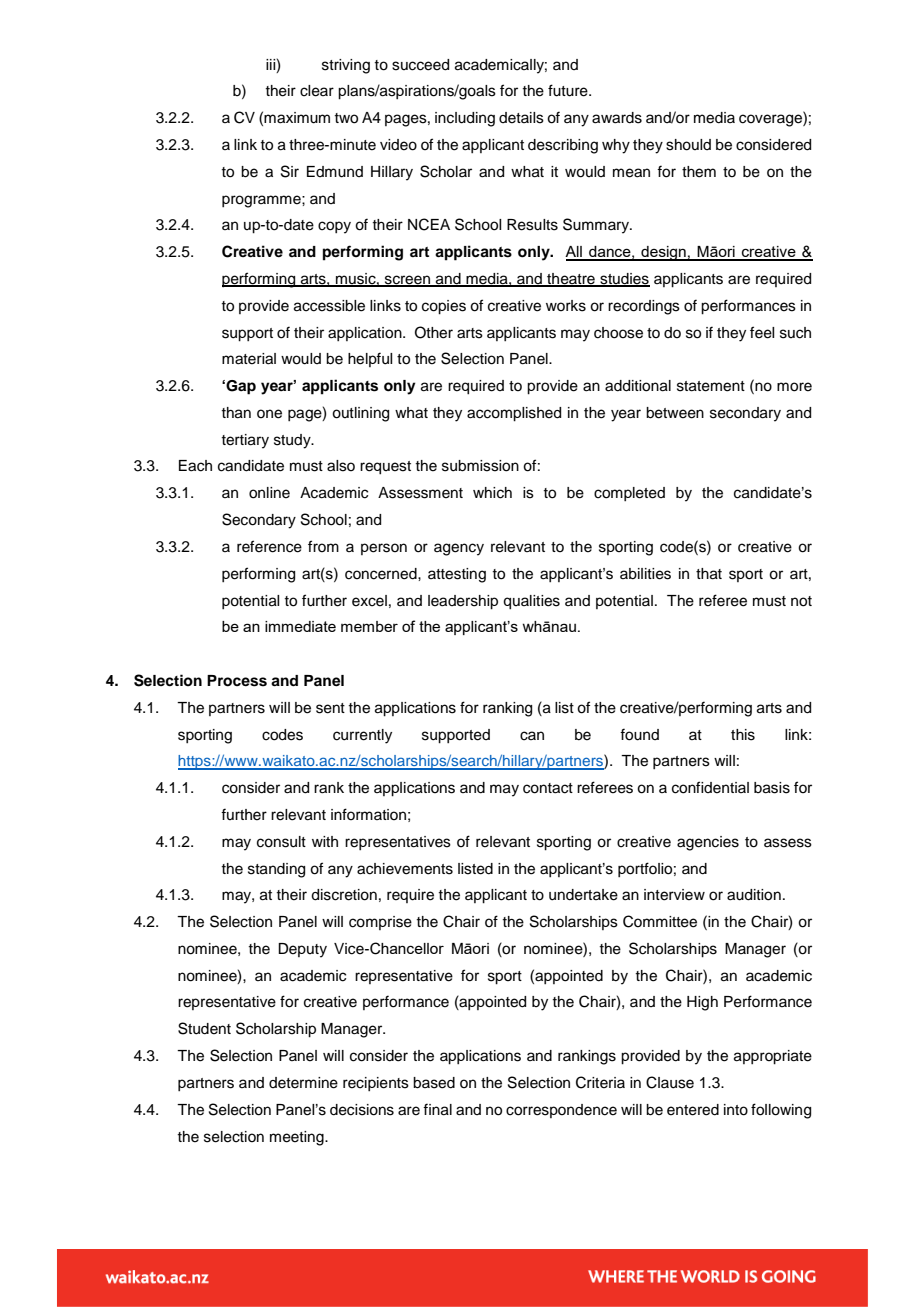 This image has height=1308, width=924. I want to click on online, so click(269, 493).
